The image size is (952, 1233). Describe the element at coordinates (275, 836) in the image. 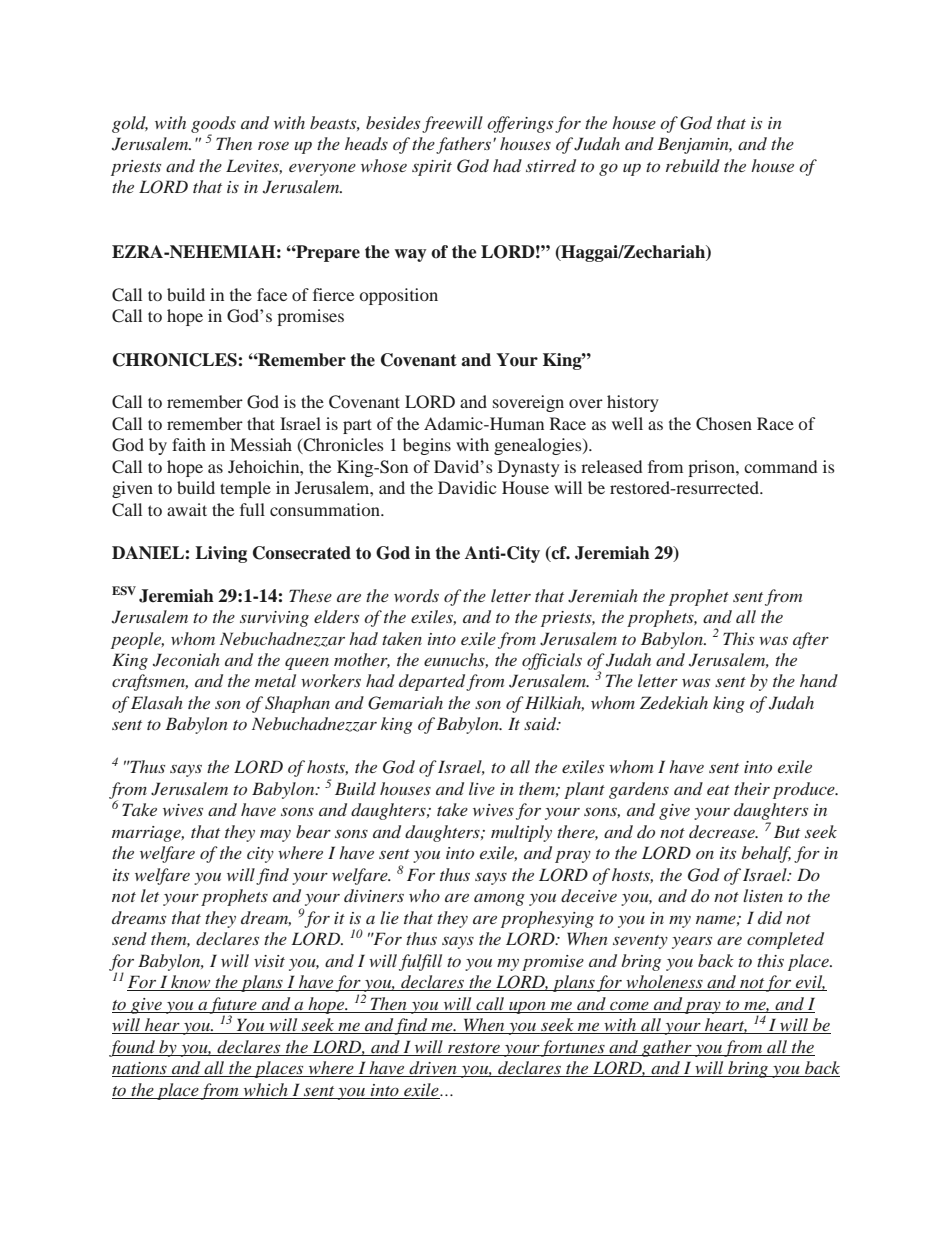

I see `may` at that location.
